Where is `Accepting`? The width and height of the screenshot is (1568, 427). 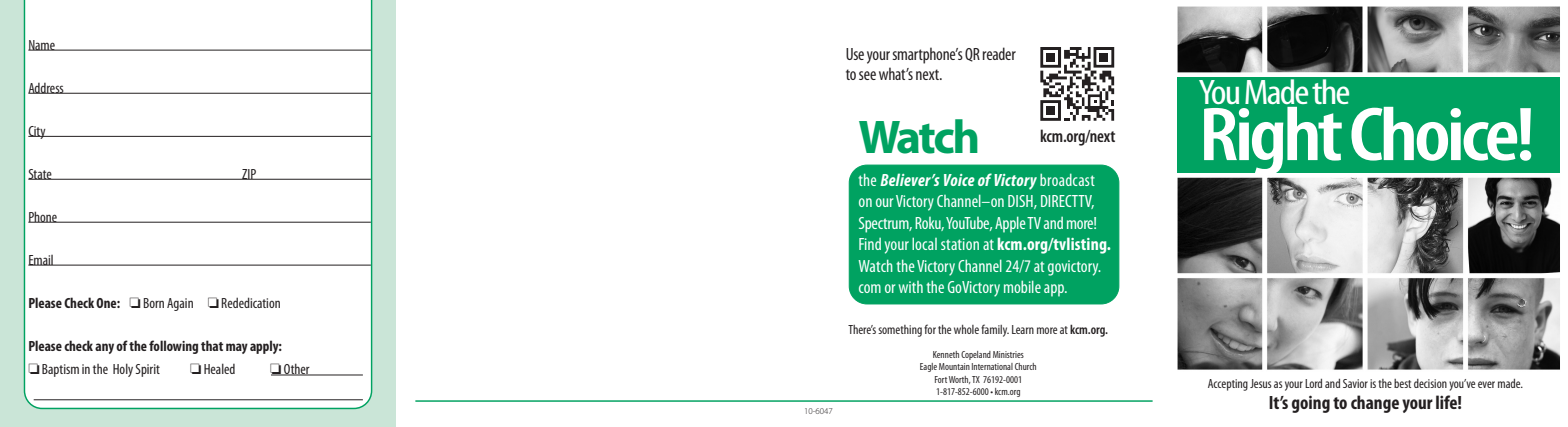
Accepting is located at coordinates (1228, 385).
